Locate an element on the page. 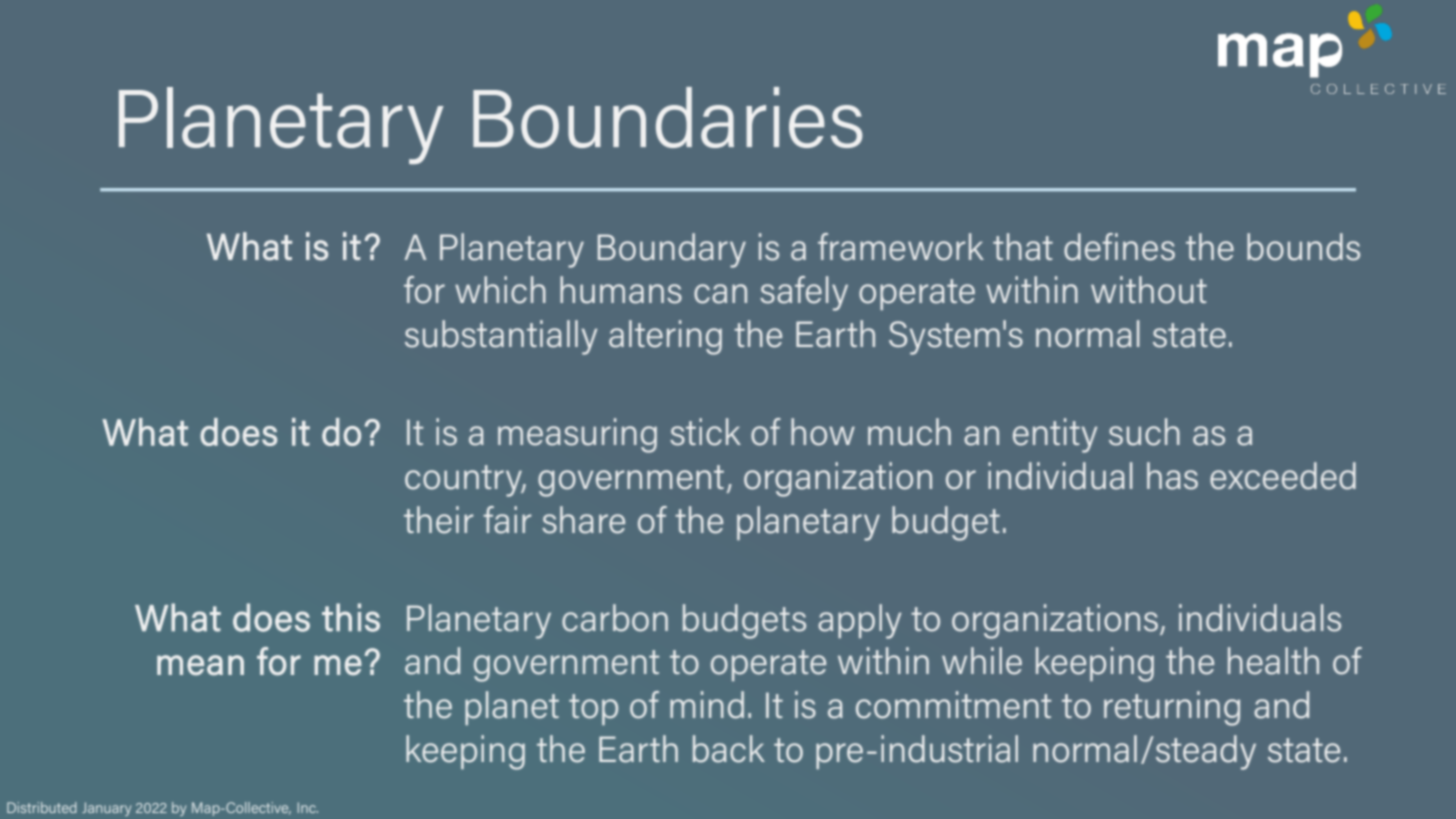 The image size is (1456, 819). Boundaries is located at coordinates (668, 117).
